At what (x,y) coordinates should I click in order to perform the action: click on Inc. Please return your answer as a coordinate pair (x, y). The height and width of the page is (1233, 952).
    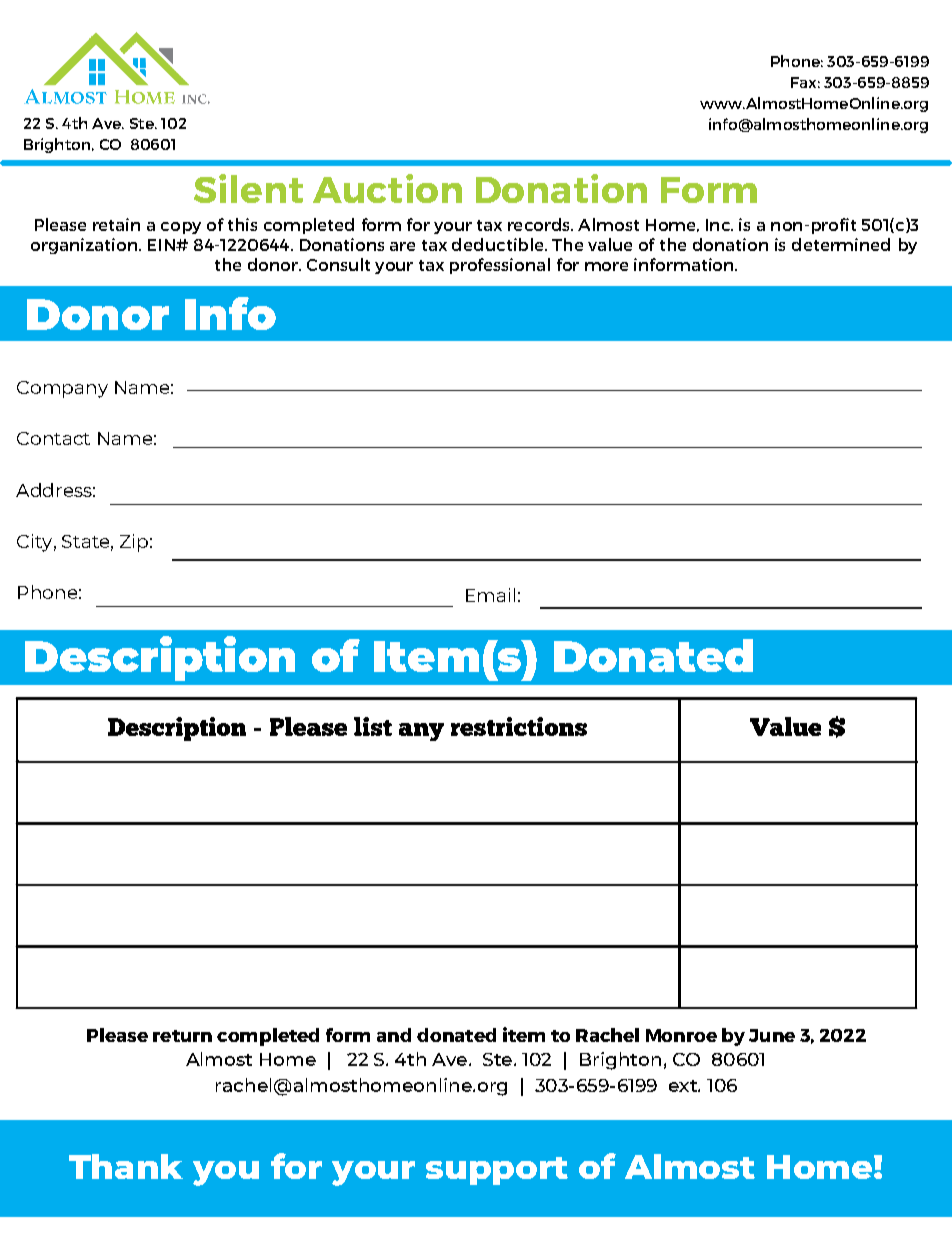
    Looking at the image, I should click on (719, 225).
